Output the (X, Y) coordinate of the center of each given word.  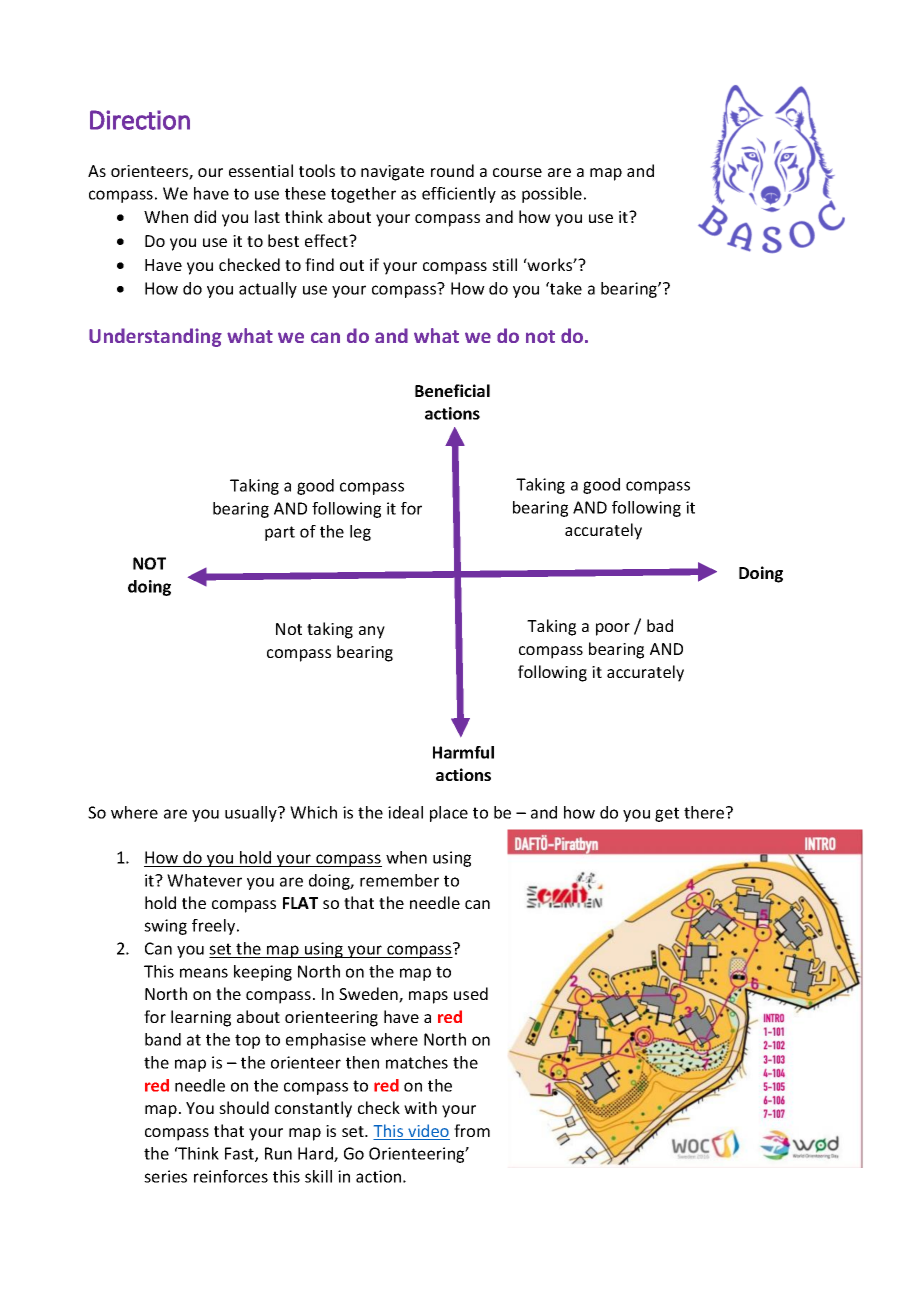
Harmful (463, 752)
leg (360, 533)
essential (261, 170)
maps (428, 997)
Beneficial (452, 390)
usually (252, 814)
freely (215, 927)
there (705, 812)
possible (552, 195)
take (565, 288)
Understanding (155, 337)
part (280, 533)
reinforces (231, 1176)
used (471, 993)
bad (660, 625)
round (452, 170)
